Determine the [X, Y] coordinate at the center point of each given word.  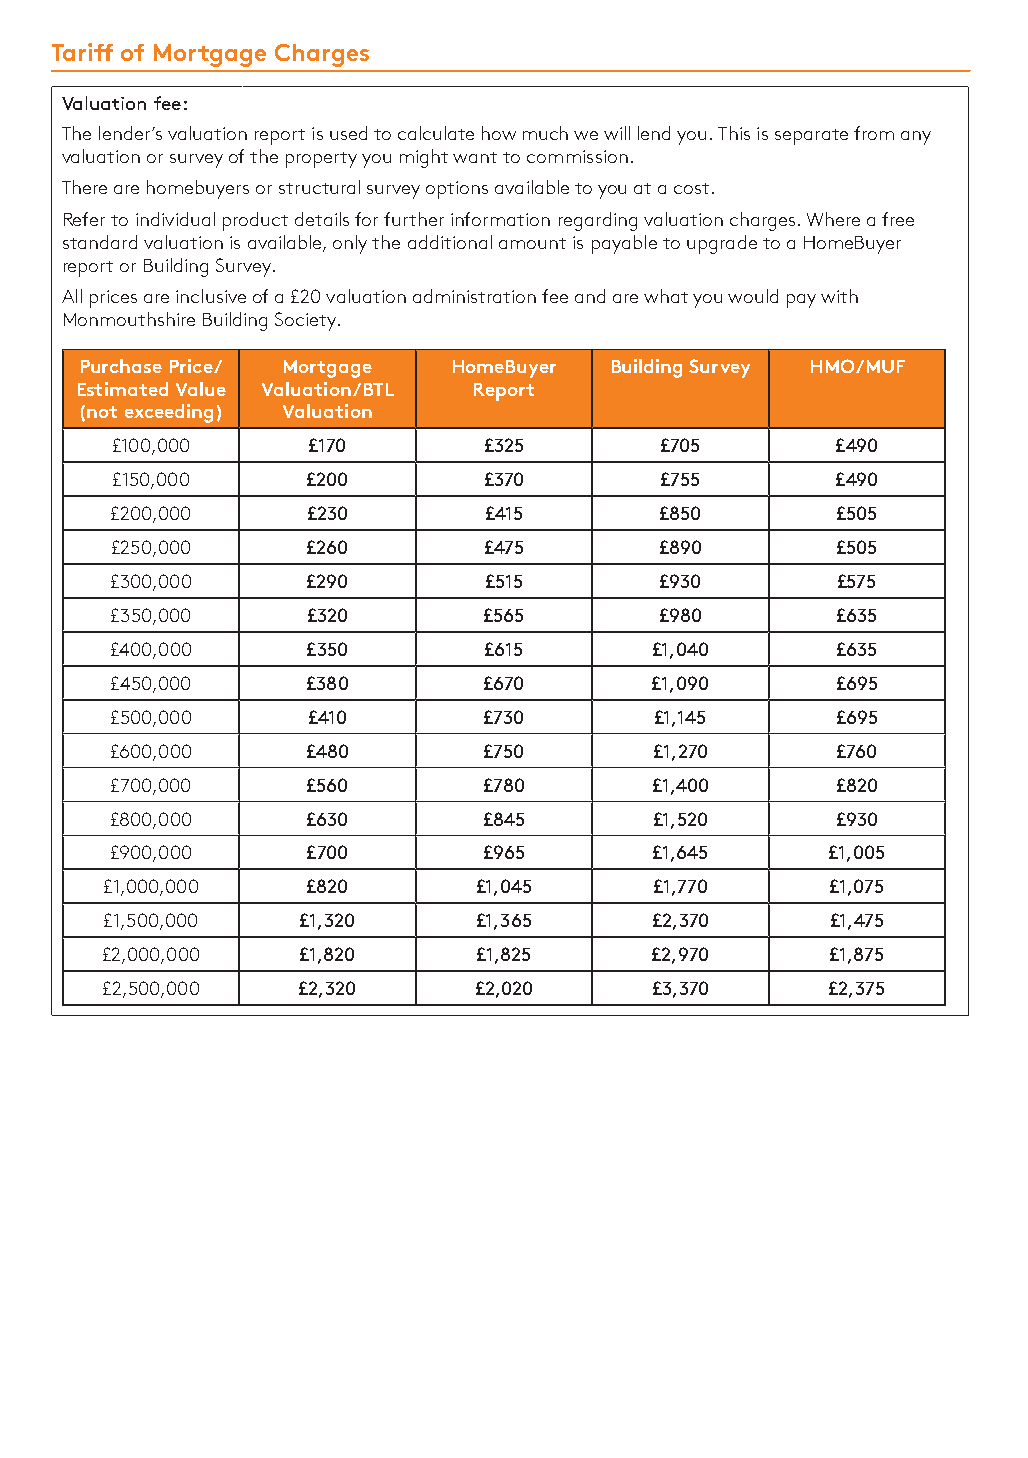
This [734, 133]
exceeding [169, 413]
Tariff [82, 52]
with [839, 296]
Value [201, 389]
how [499, 133]
